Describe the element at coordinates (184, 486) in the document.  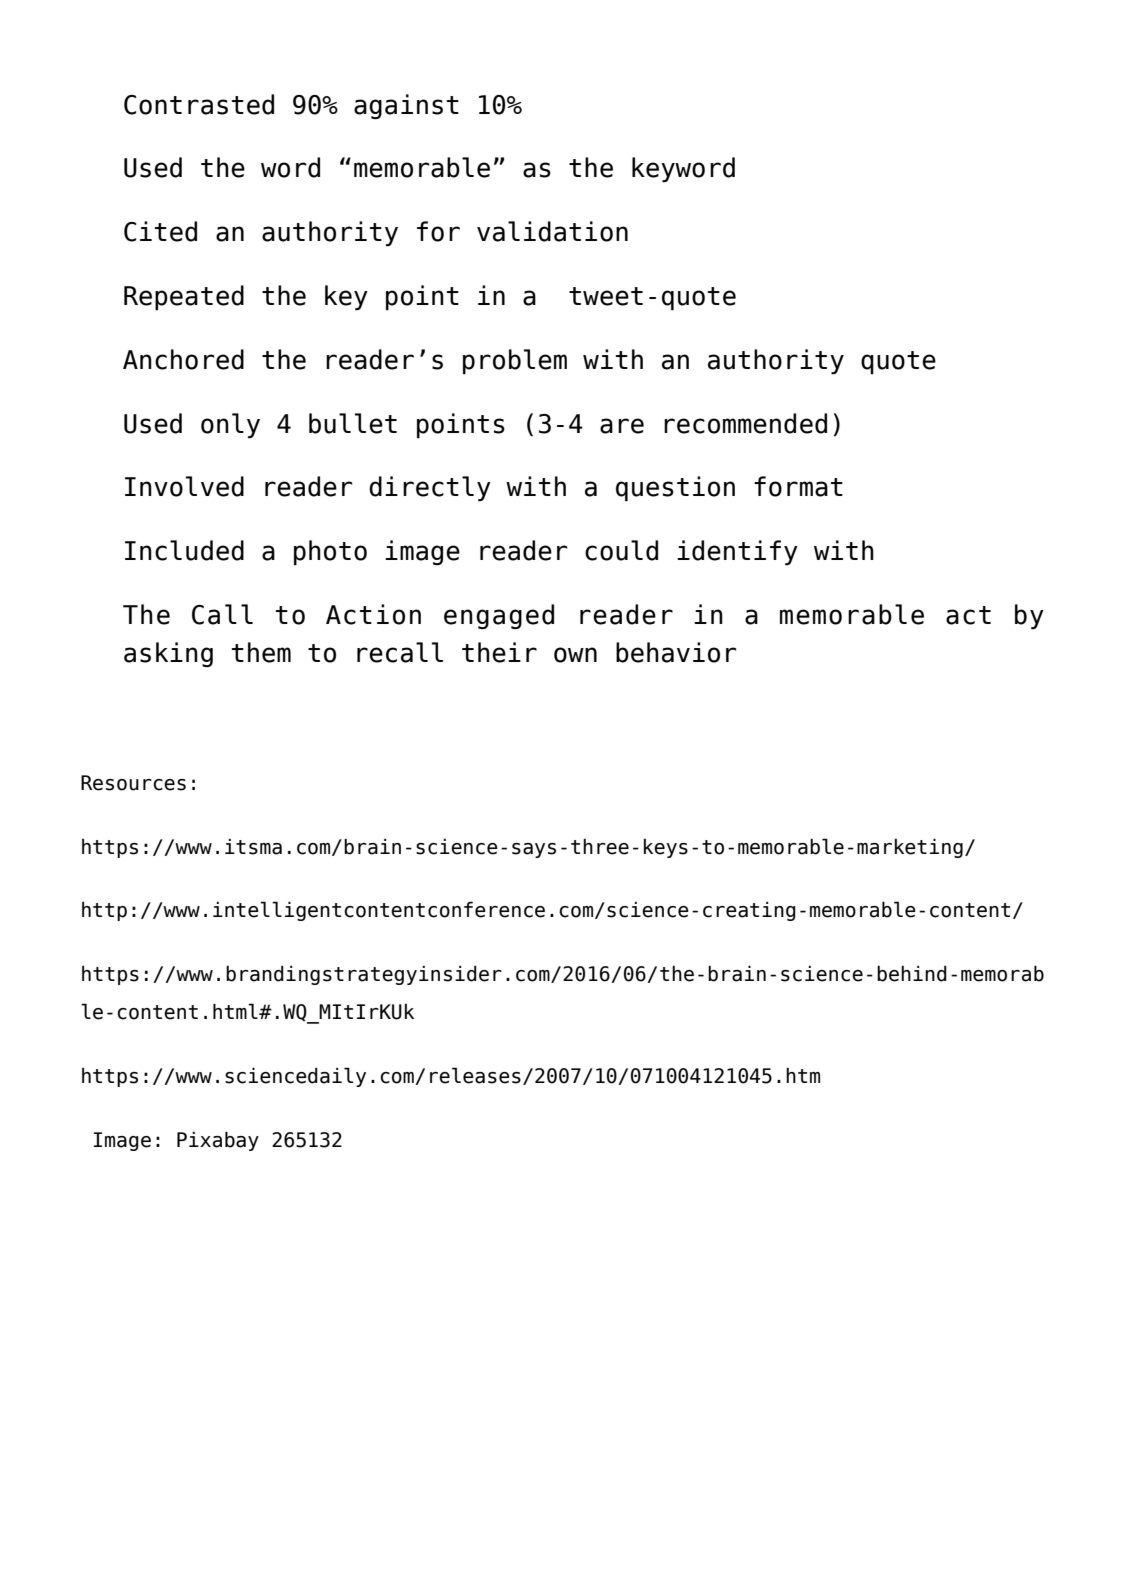
I see `Involved` at that location.
